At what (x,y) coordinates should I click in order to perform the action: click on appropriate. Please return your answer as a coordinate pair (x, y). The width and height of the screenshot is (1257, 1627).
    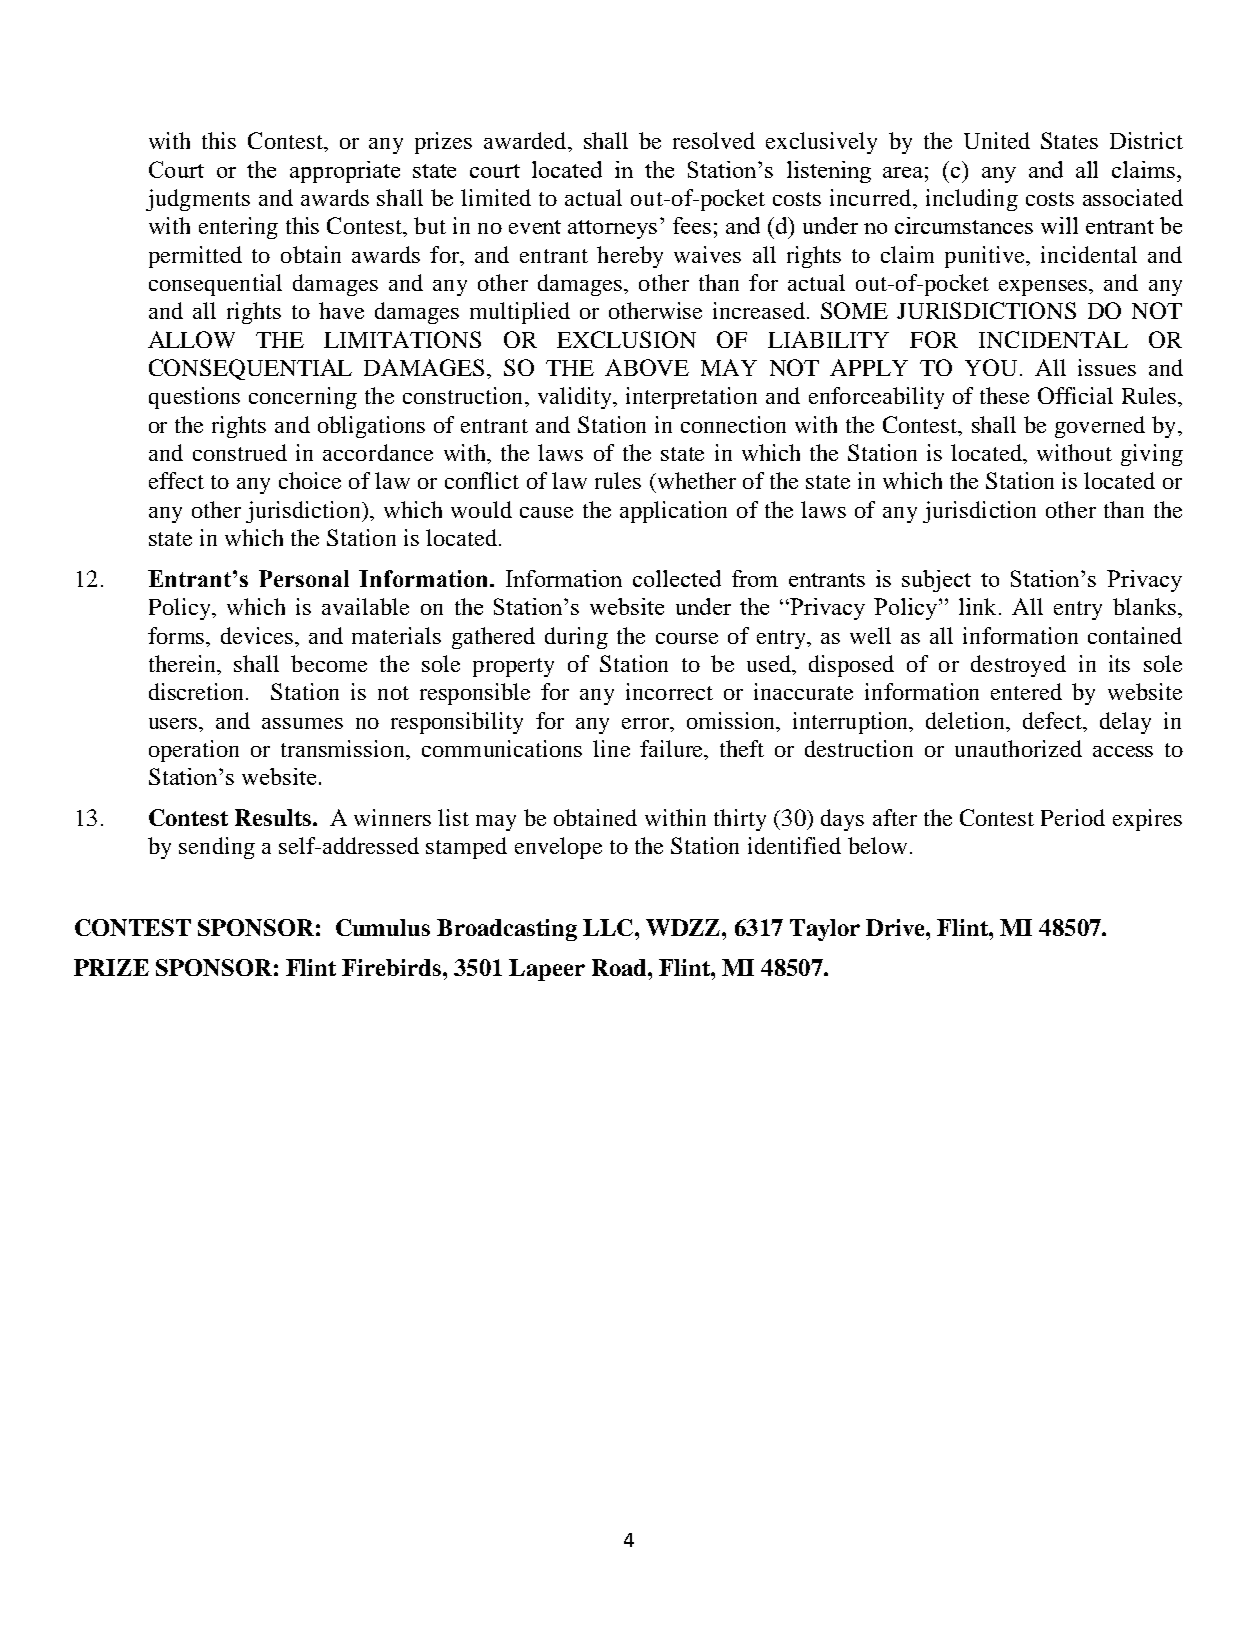
    Looking at the image, I should click on (345, 172).
